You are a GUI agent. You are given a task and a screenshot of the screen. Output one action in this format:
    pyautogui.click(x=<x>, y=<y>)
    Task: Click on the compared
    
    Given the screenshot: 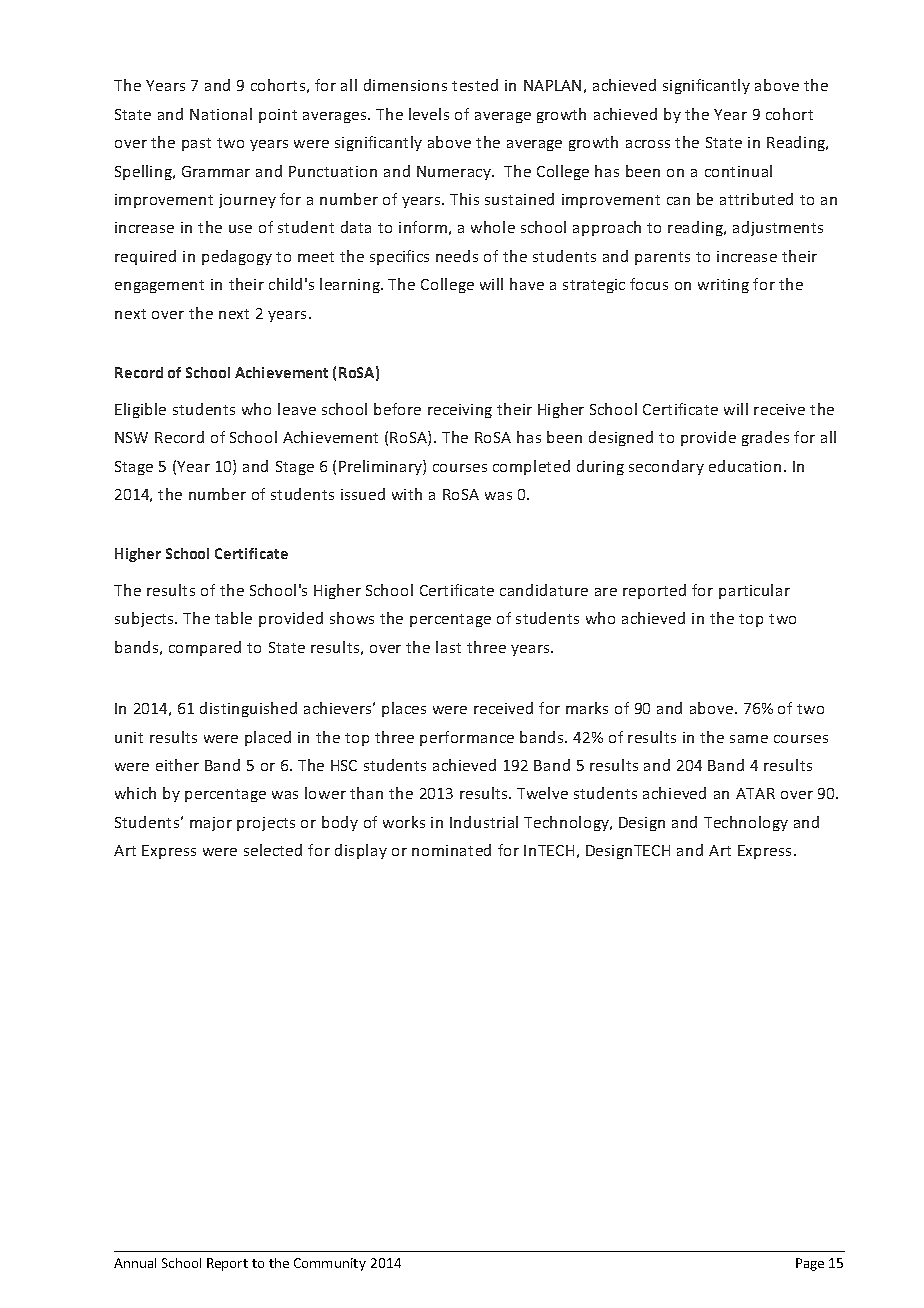 What is the action you would take?
    pyautogui.click(x=205, y=648)
